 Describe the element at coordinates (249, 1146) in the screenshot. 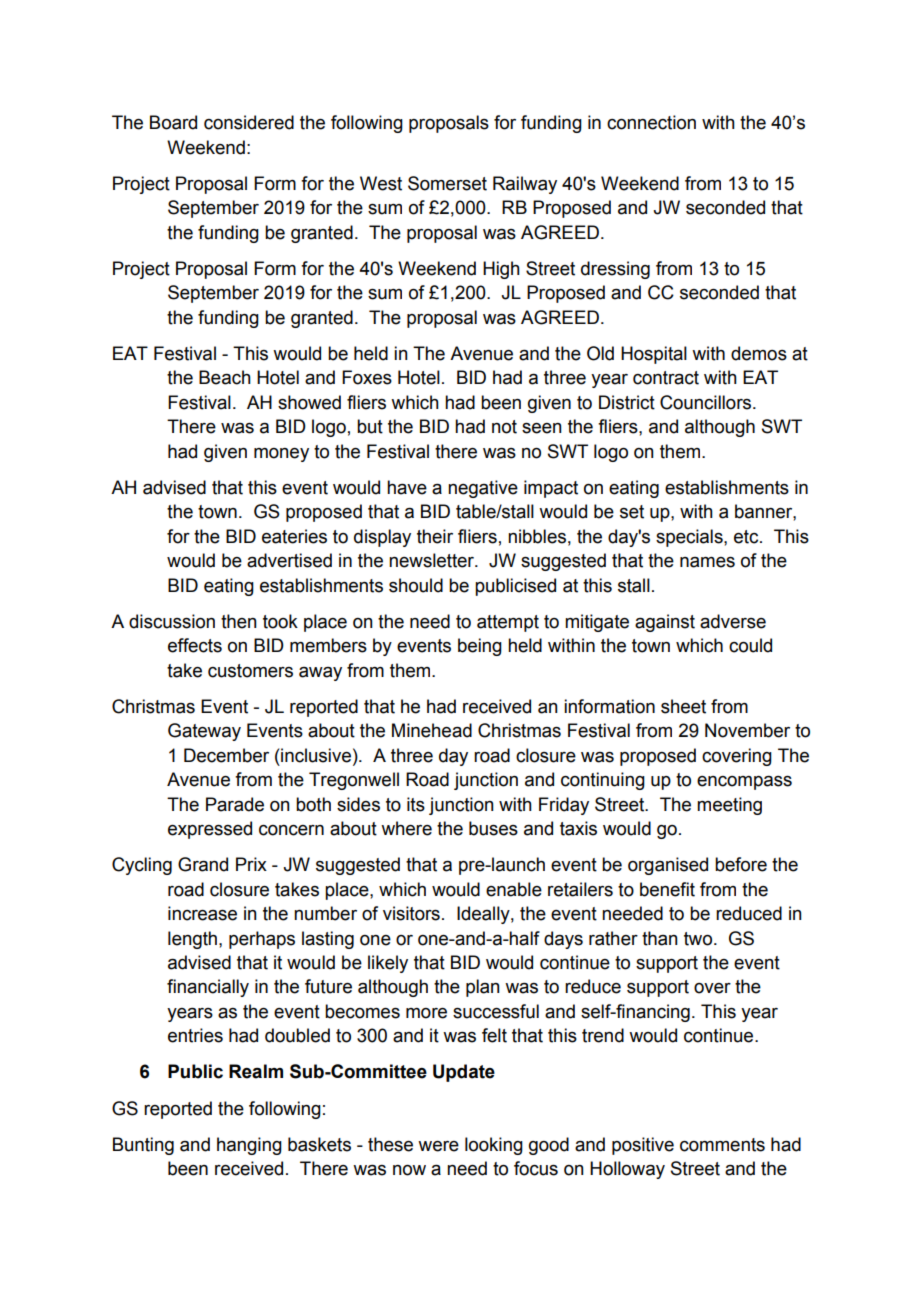

I see `hanging` at that location.
